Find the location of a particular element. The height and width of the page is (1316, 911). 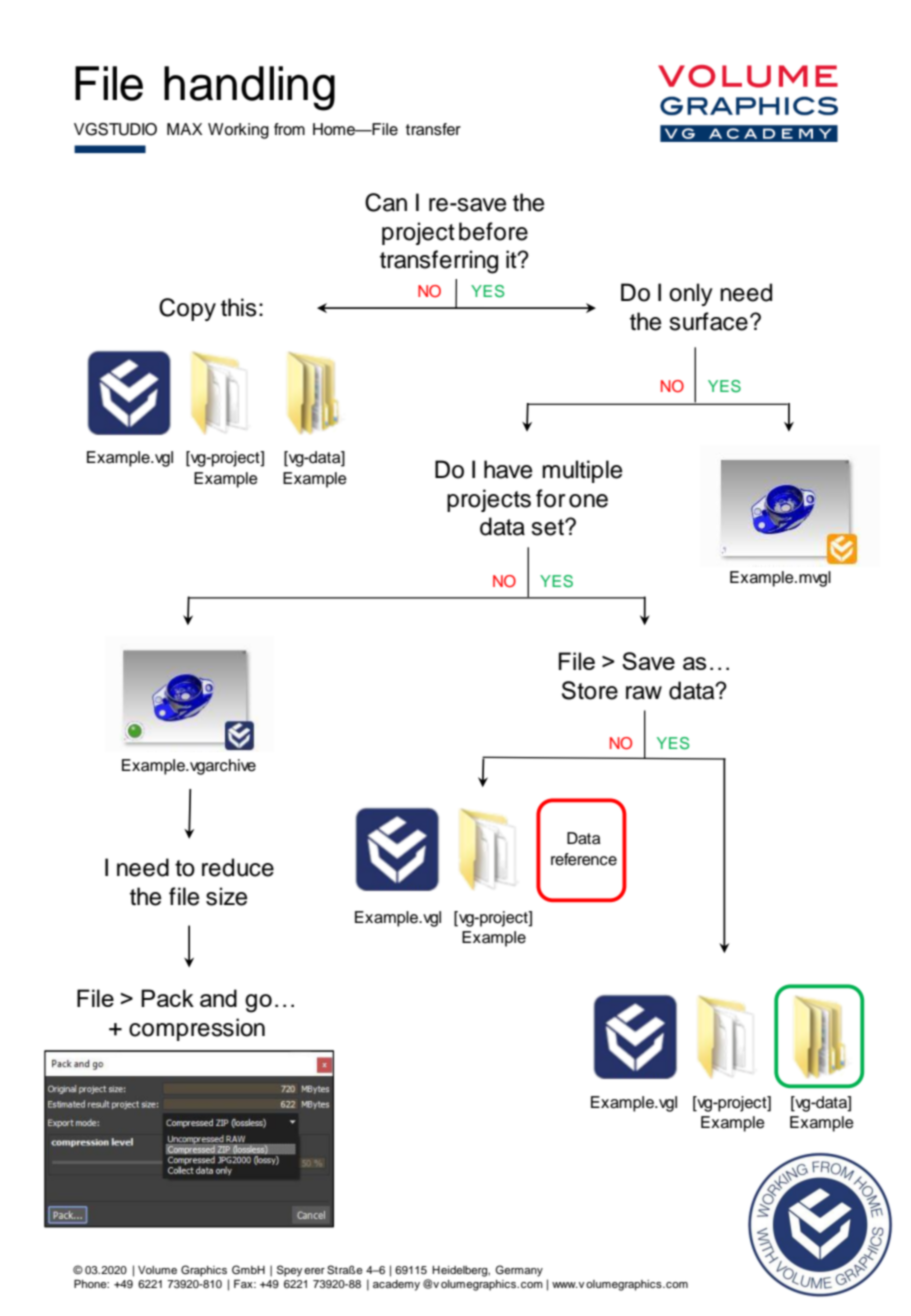

multiple is located at coordinates (582, 471).
